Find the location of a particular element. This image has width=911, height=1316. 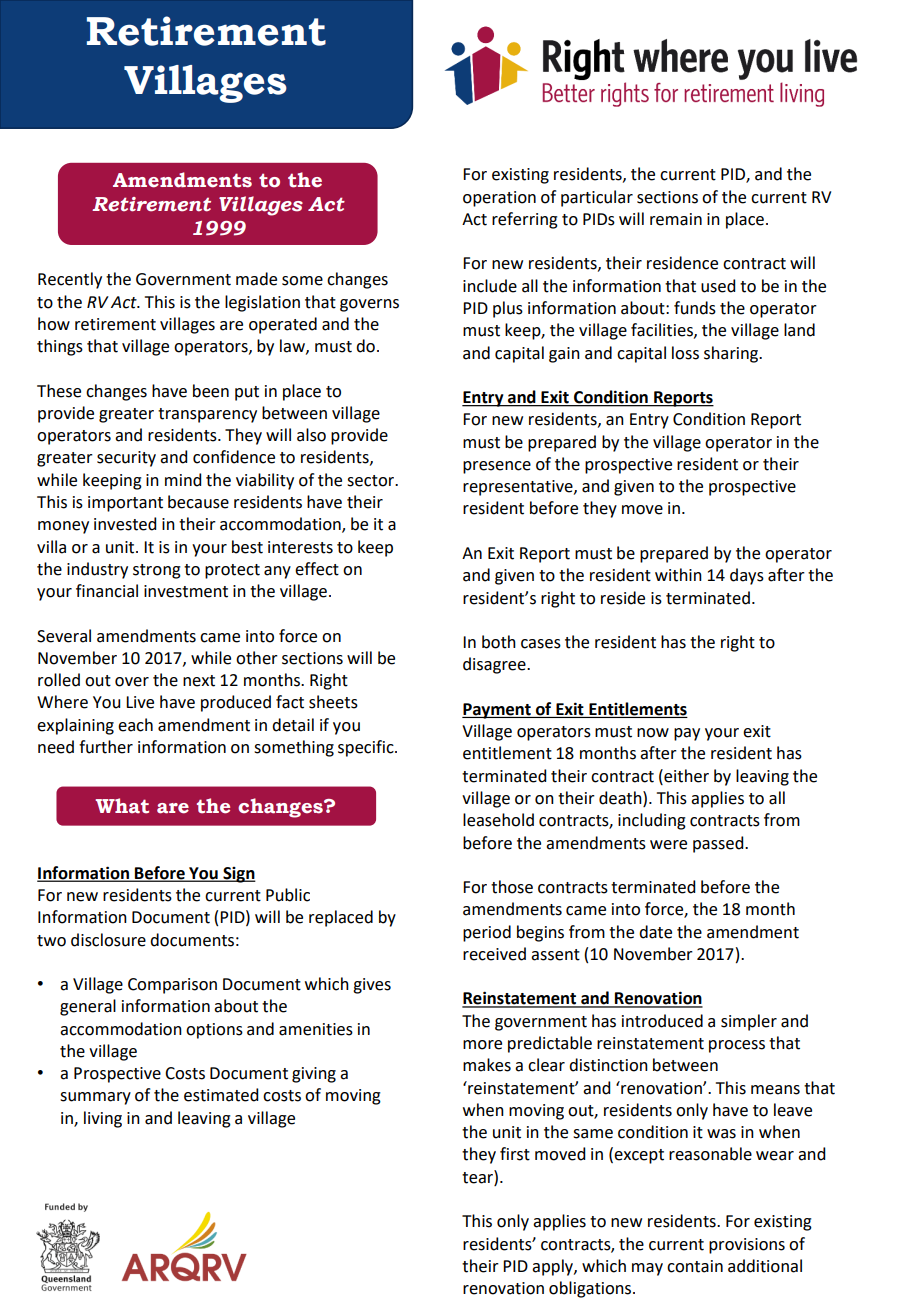

remain is located at coordinates (676, 219).
